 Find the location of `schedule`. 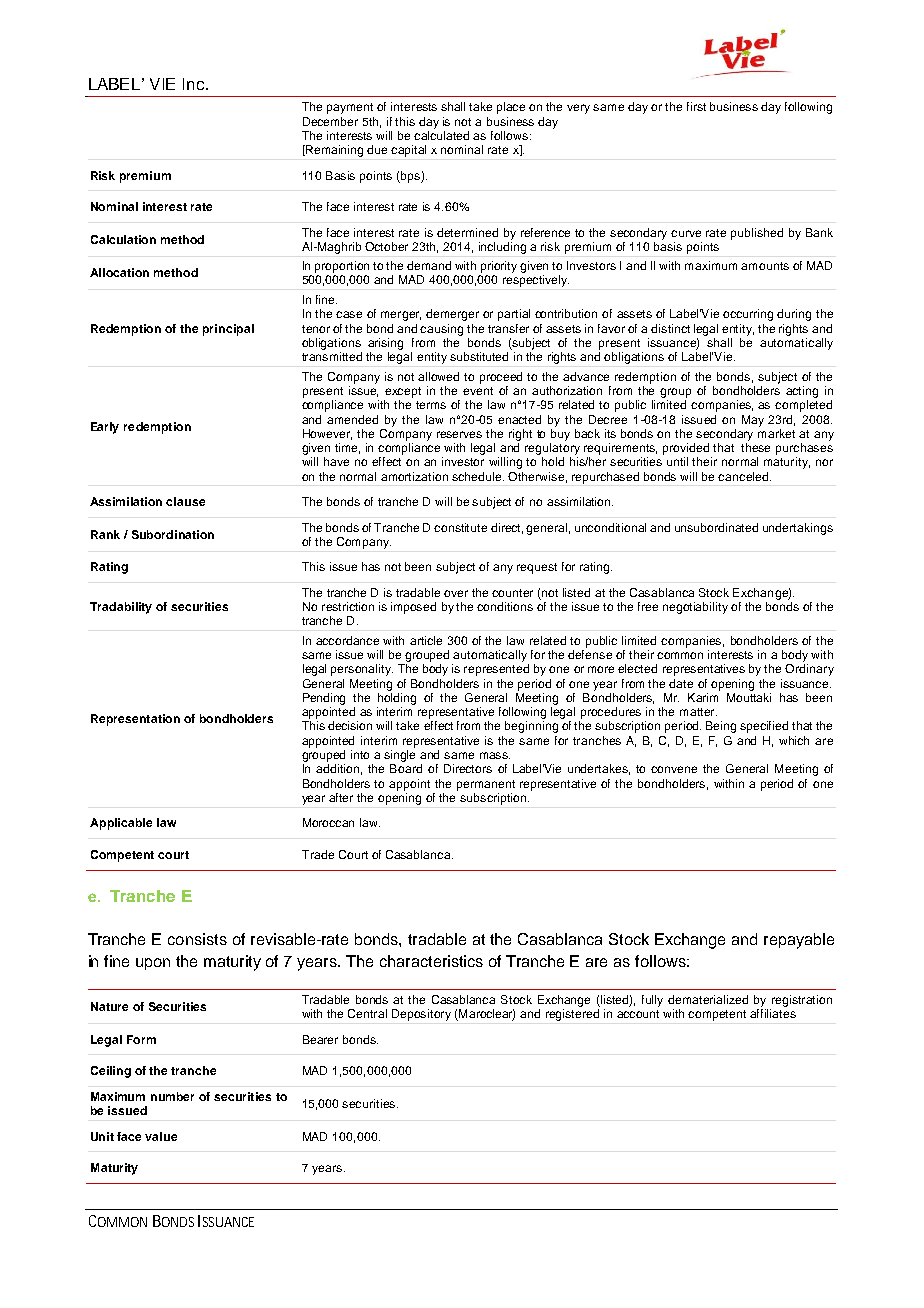

schedule is located at coordinates (478, 476).
